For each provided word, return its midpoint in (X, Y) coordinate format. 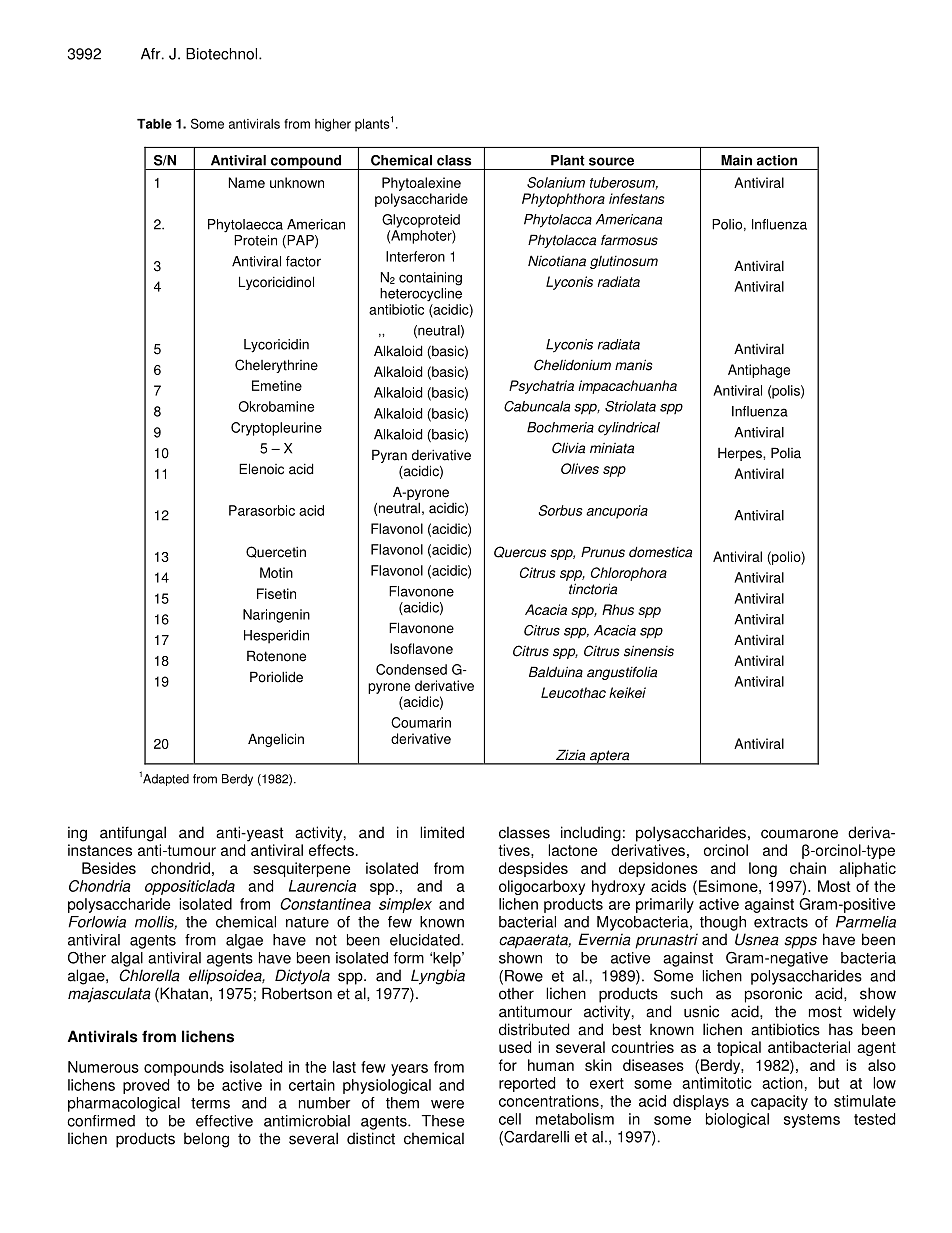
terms (210, 1103)
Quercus (520, 552)
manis (633, 365)
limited (442, 832)
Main (736, 160)
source (611, 161)
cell (510, 1119)
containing (430, 279)
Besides (109, 868)
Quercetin (276, 552)
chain (808, 868)
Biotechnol (223, 54)
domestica (660, 552)
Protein (255, 240)
